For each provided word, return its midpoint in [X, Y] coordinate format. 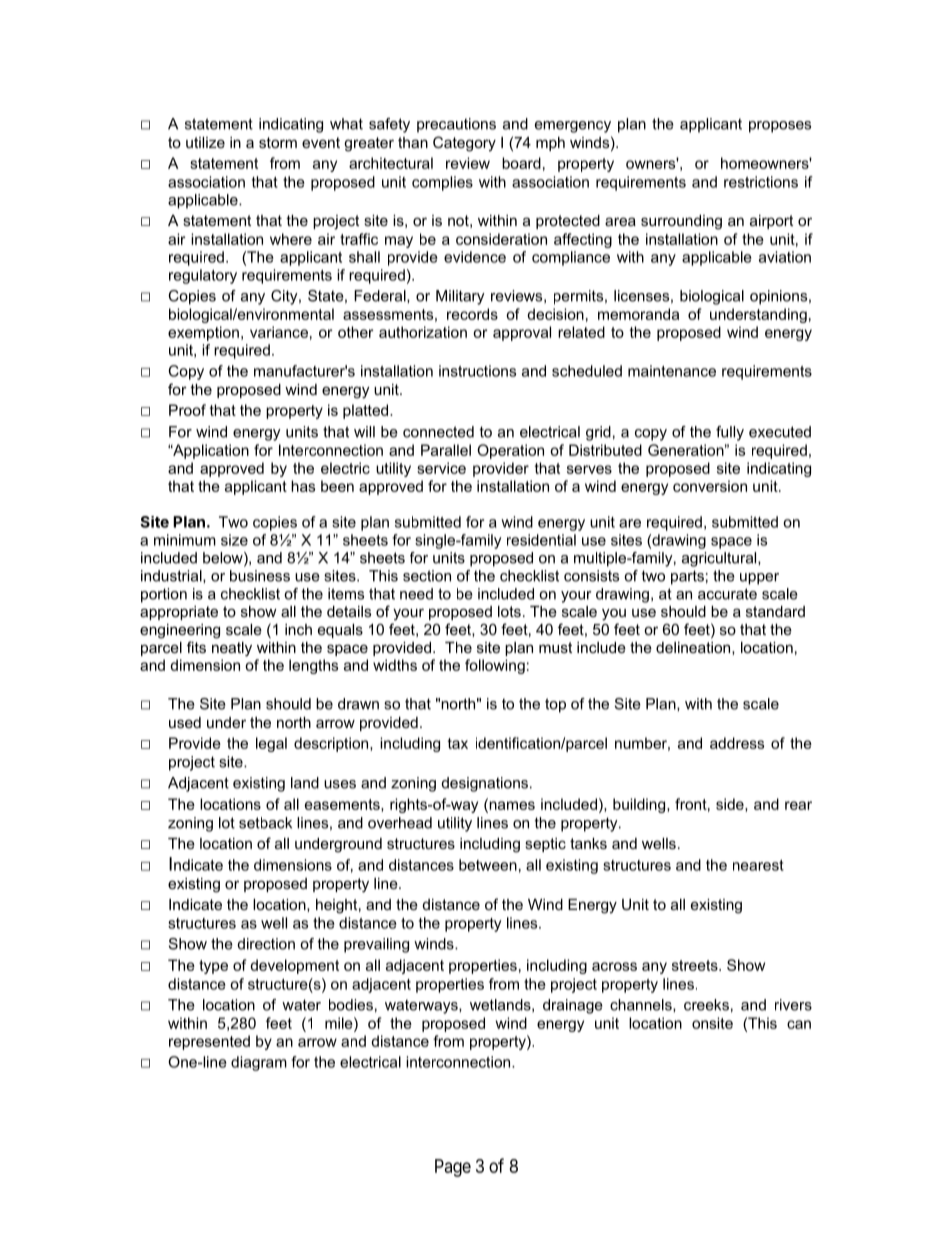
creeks [706, 1005]
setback [265, 823]
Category [464, 144]
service [441, 468]
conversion [710, 486]
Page [453, 1168]
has [303, 486]
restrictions [761, 182]
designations [485, 784]
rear [798, 805]
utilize [205, 142]
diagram [259, 1063]
